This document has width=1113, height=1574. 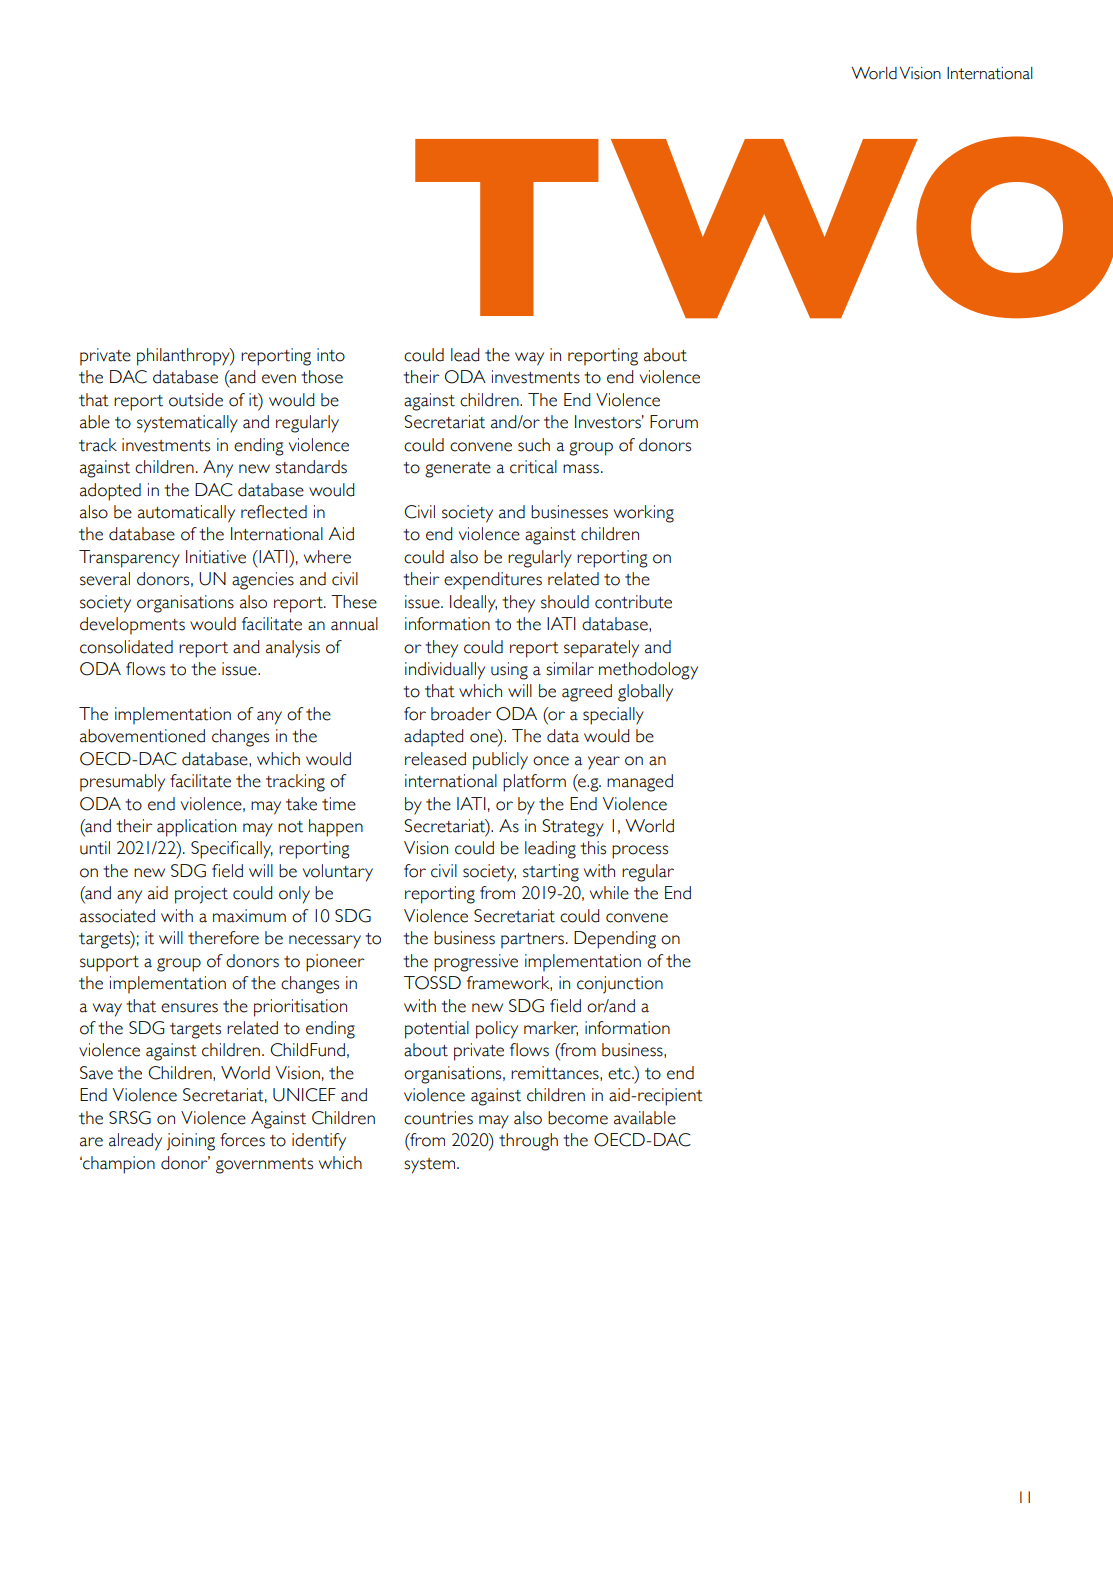 I want to click on Forum, so click(x=674, y=422).
